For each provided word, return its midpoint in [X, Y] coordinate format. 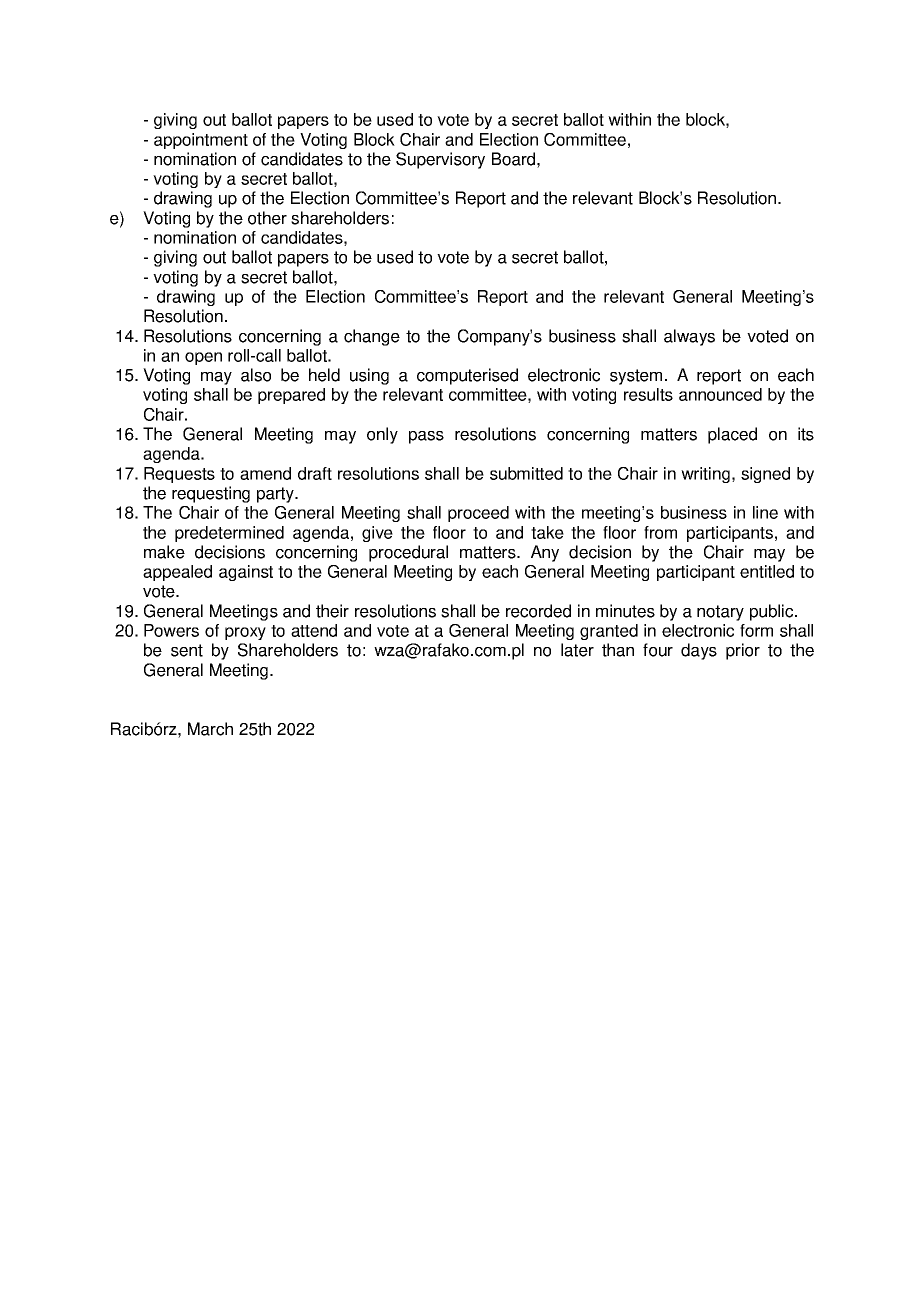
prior [743, 651]
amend [265, 473]
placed [732, 435]
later [577, 650]
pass [426, 437]
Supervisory [440, 160]
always [689, 337]
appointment [201, 141]
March [210, 729]
